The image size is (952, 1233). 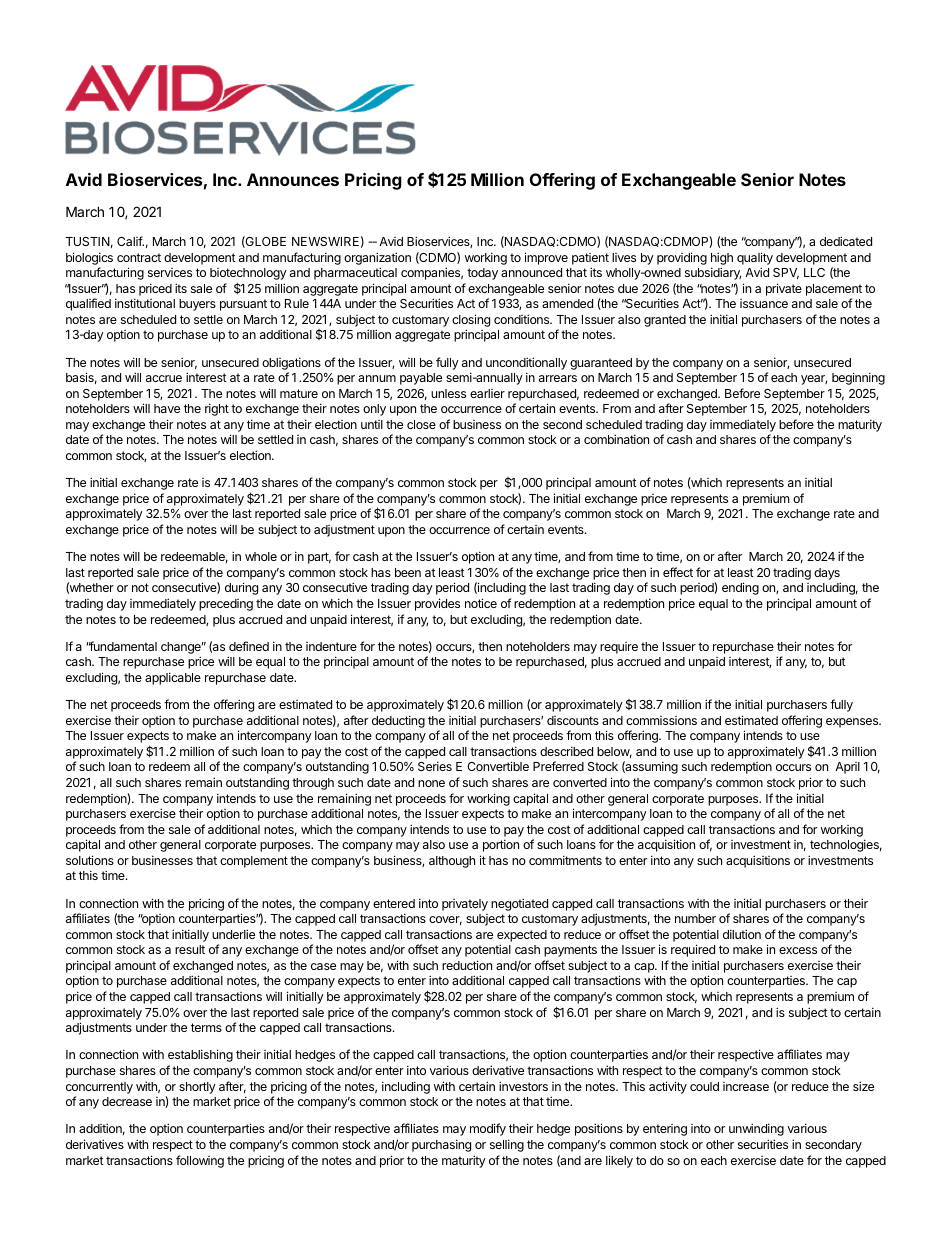 I want to click on unwinding, so click(x=756, y=1129).
